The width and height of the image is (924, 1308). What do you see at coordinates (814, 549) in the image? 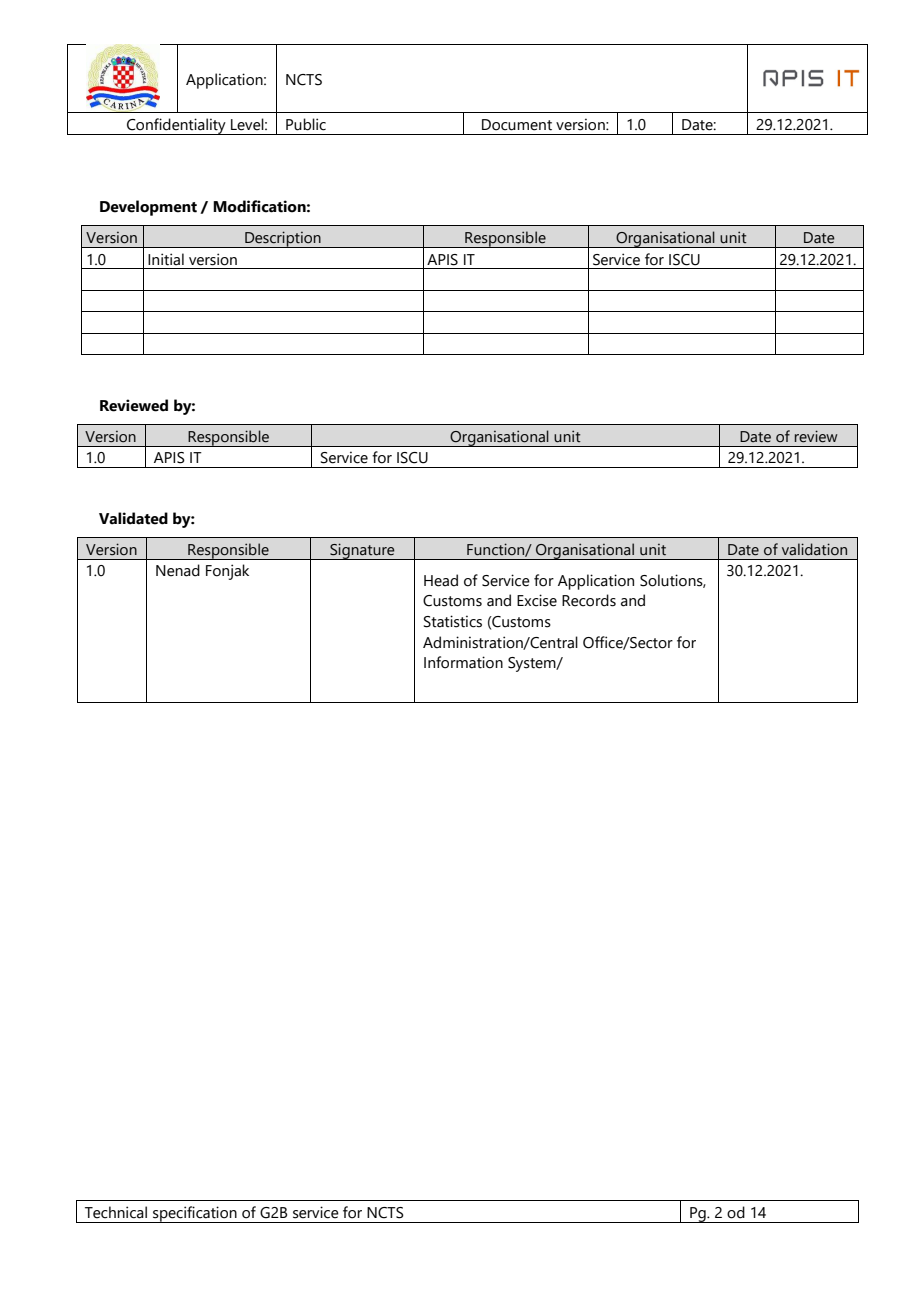
I see `validation` at bounding box center [814, 549].
